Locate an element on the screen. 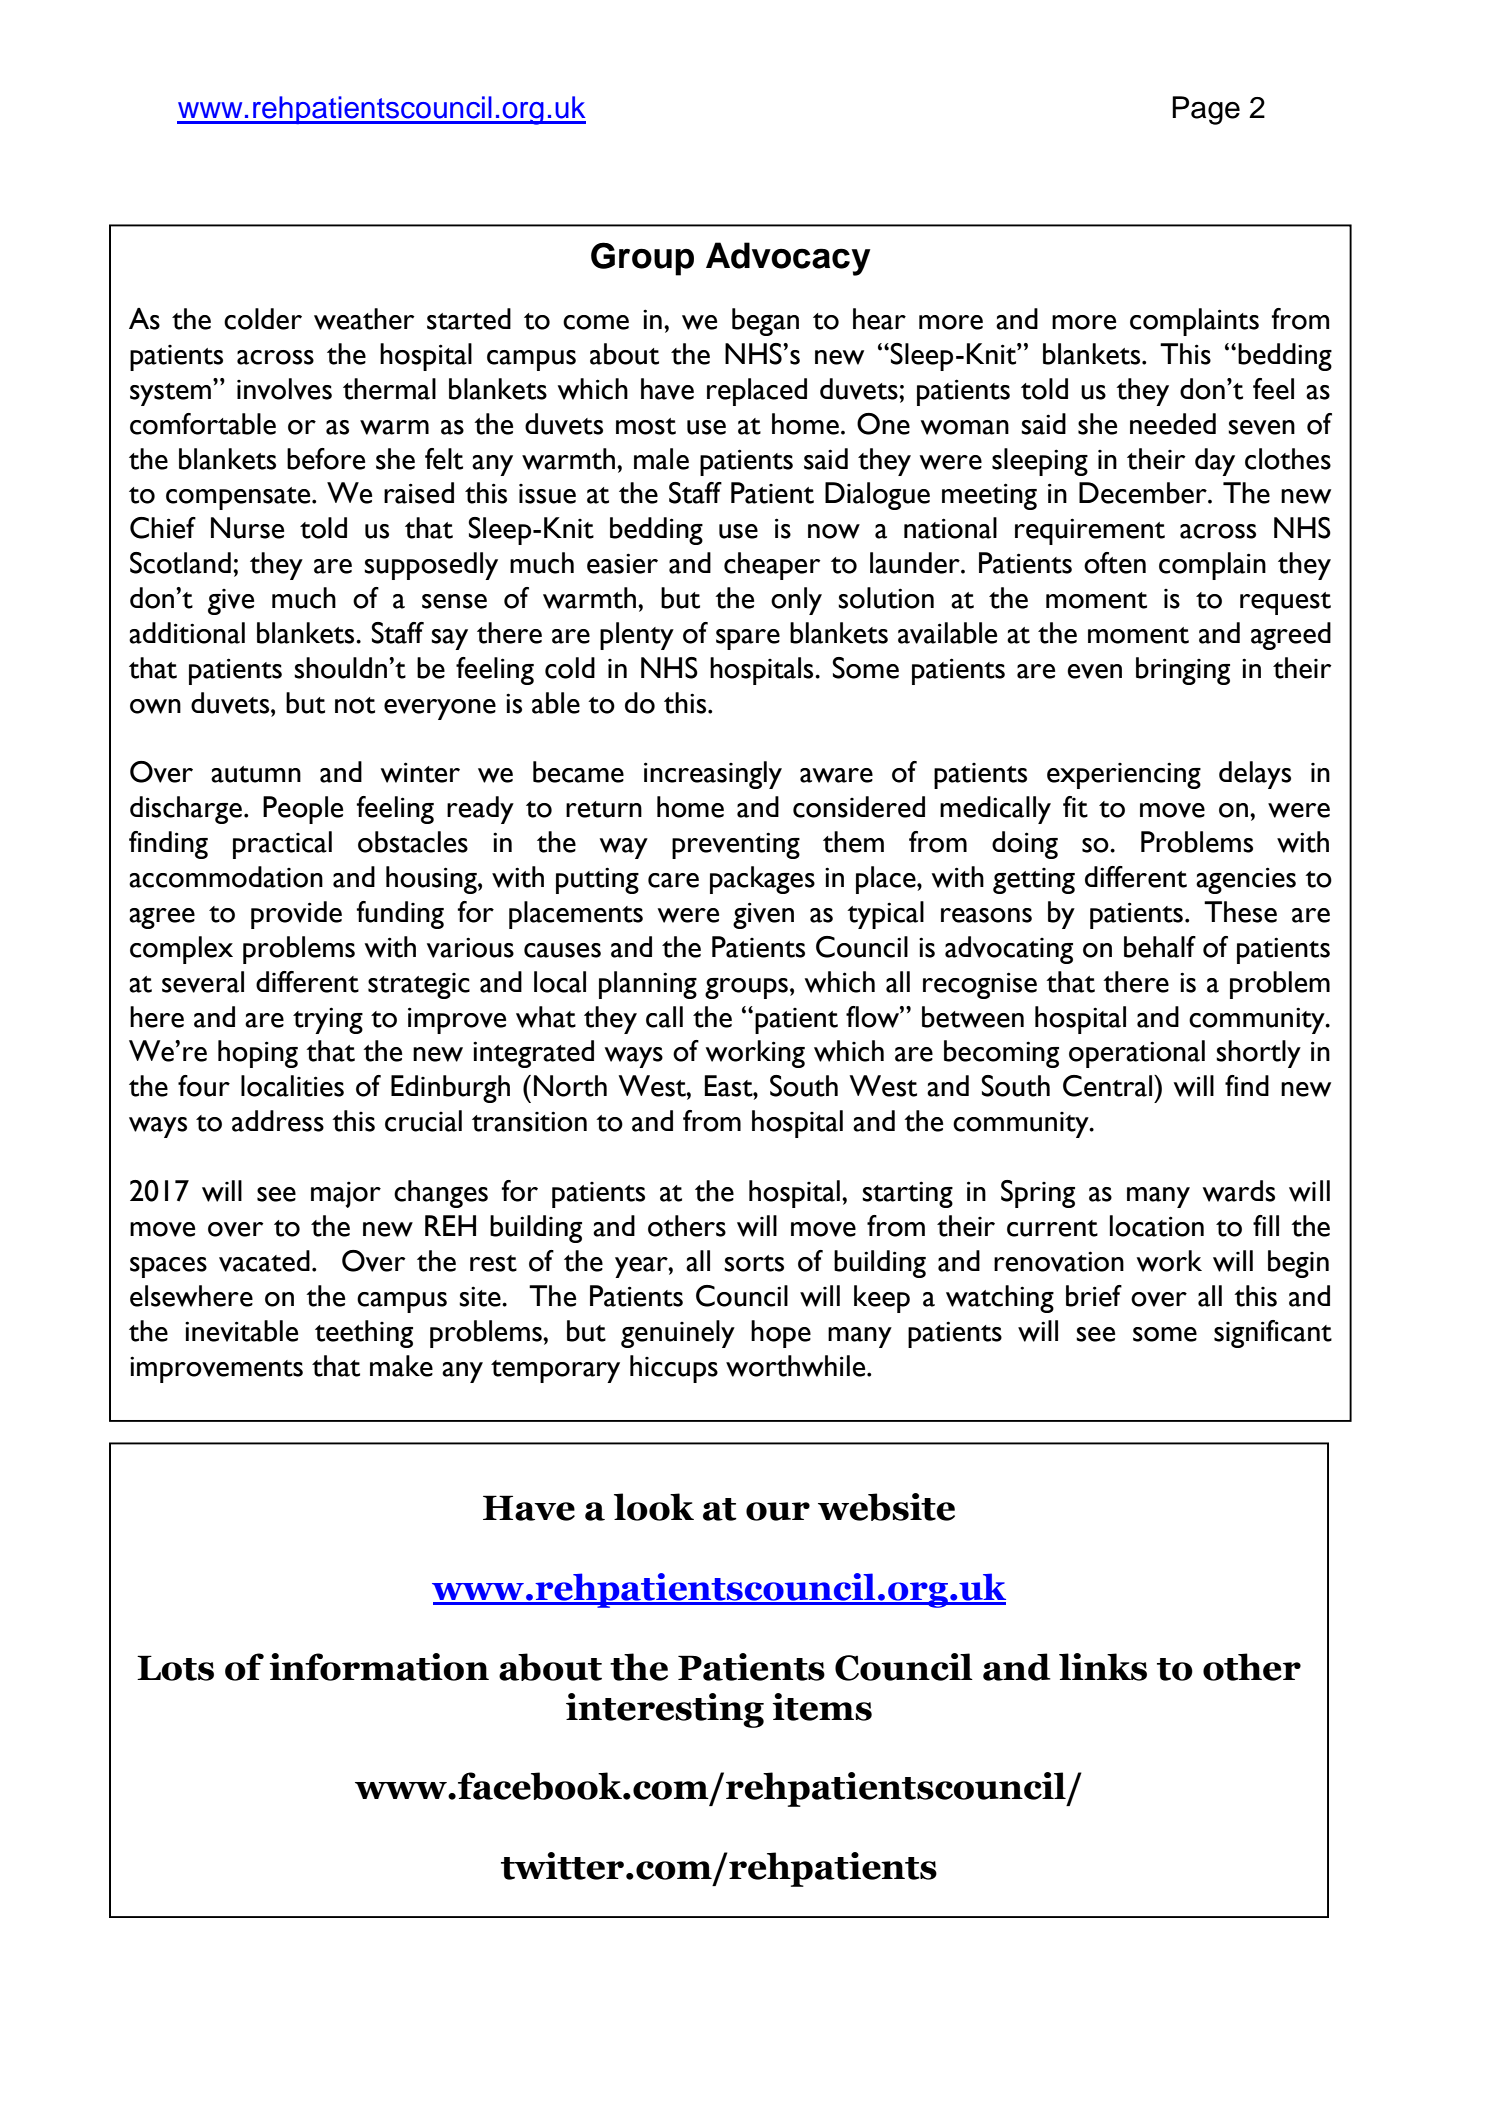 Image resolution: width=1492 pixels, height=2110 pixels. sorts is located at coordinates (754, 1263).
